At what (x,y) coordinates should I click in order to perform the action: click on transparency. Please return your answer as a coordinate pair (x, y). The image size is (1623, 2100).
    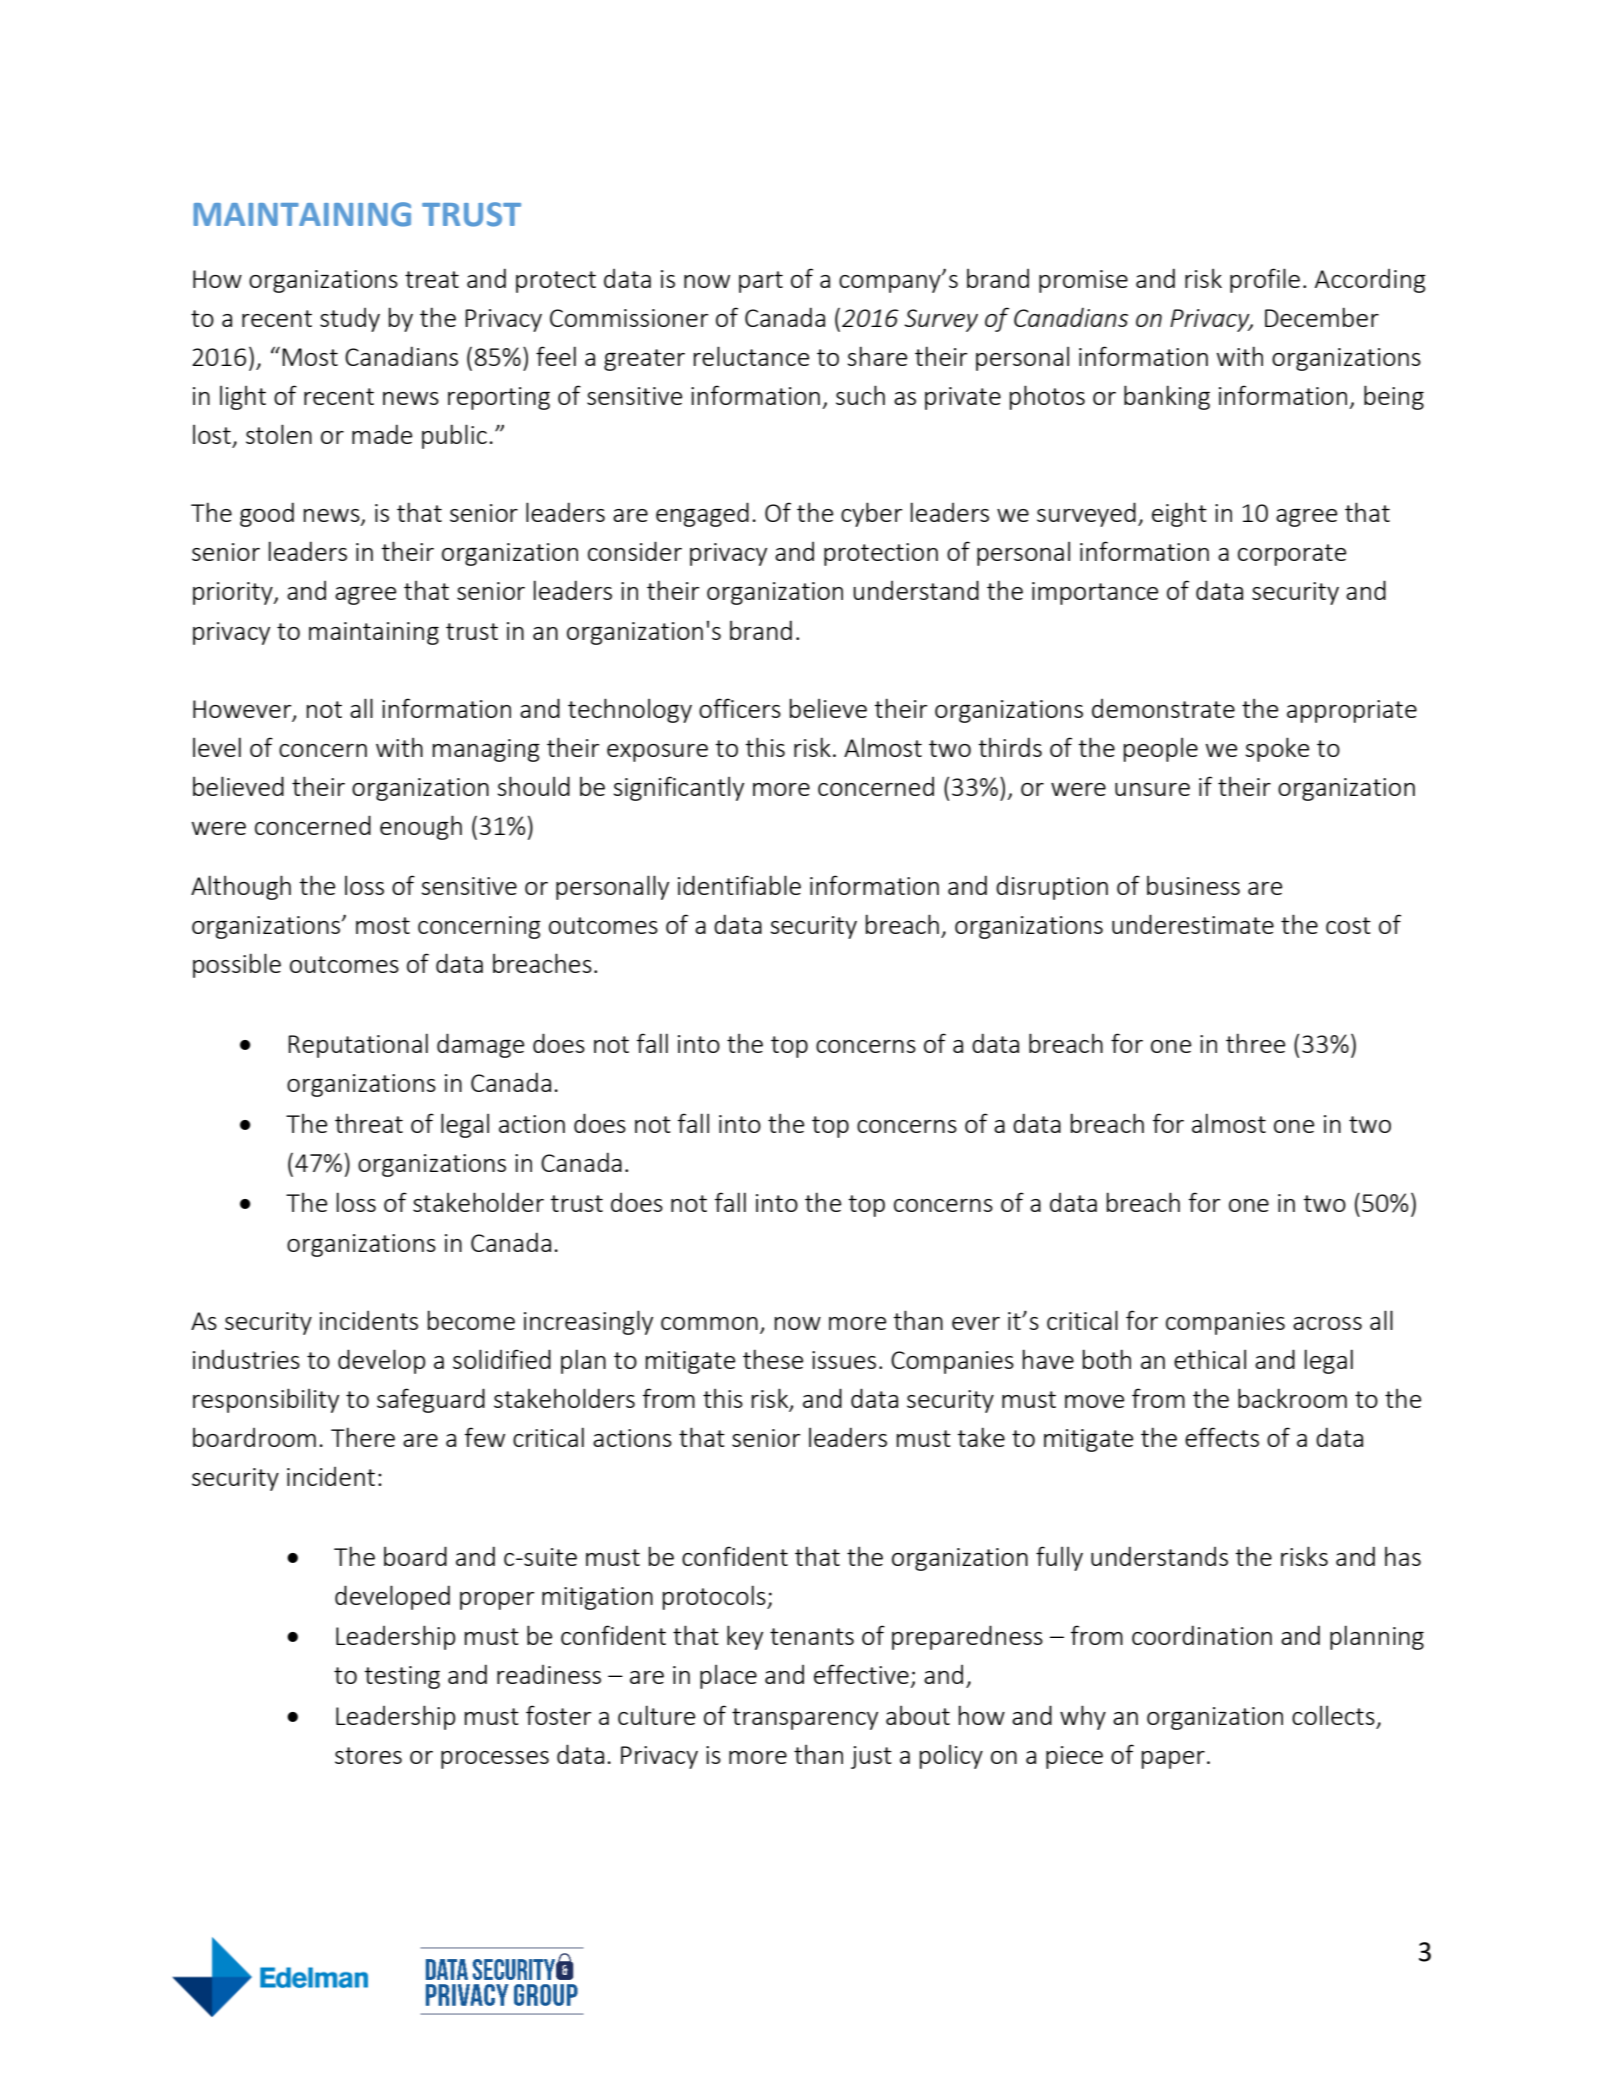
    Looking at the image, I should click on (805, 1719).
